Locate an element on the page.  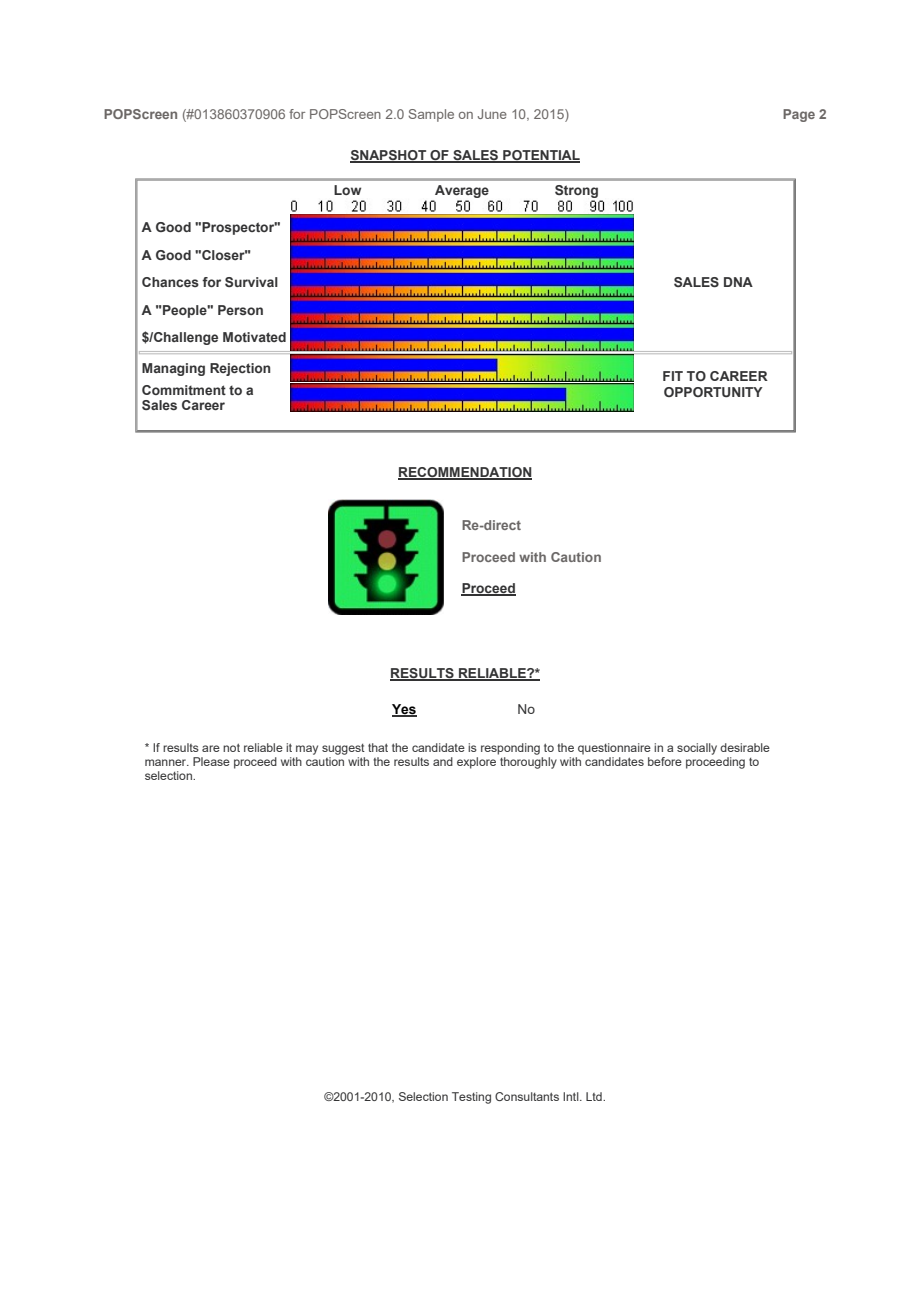
not is located at coordinates (231, 747).
